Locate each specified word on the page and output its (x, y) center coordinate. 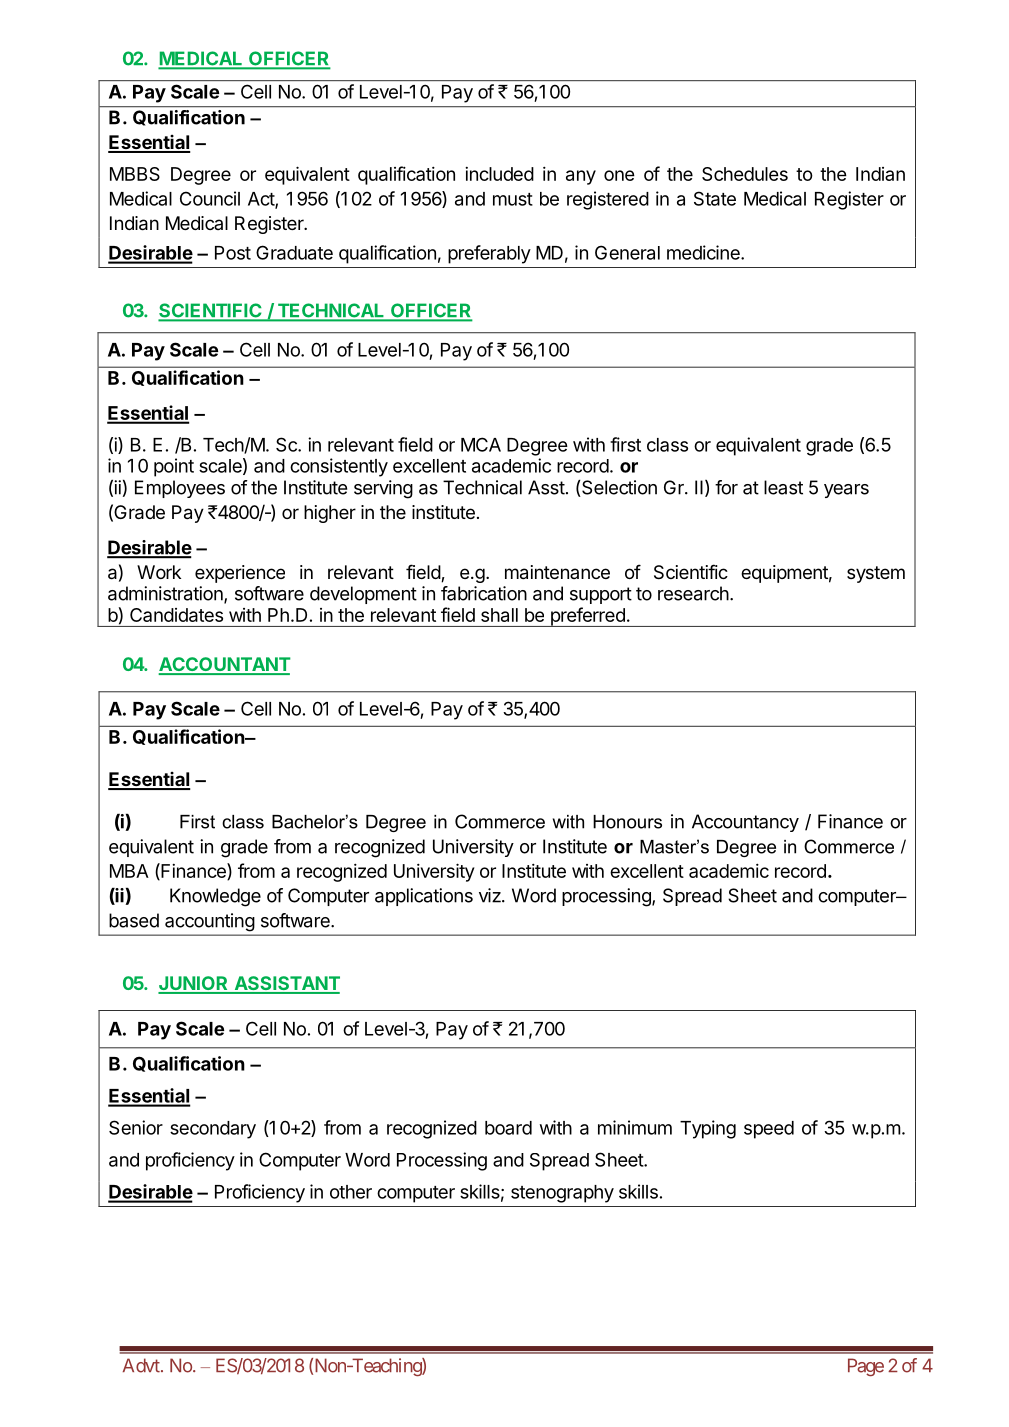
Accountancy (745, 823)
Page (866, 1367)
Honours (627, 822)
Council (210, 198)
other (351, 1192)
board (508, 1128)
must (513, 199)
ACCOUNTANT (225, 665)
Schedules (745, 174)
